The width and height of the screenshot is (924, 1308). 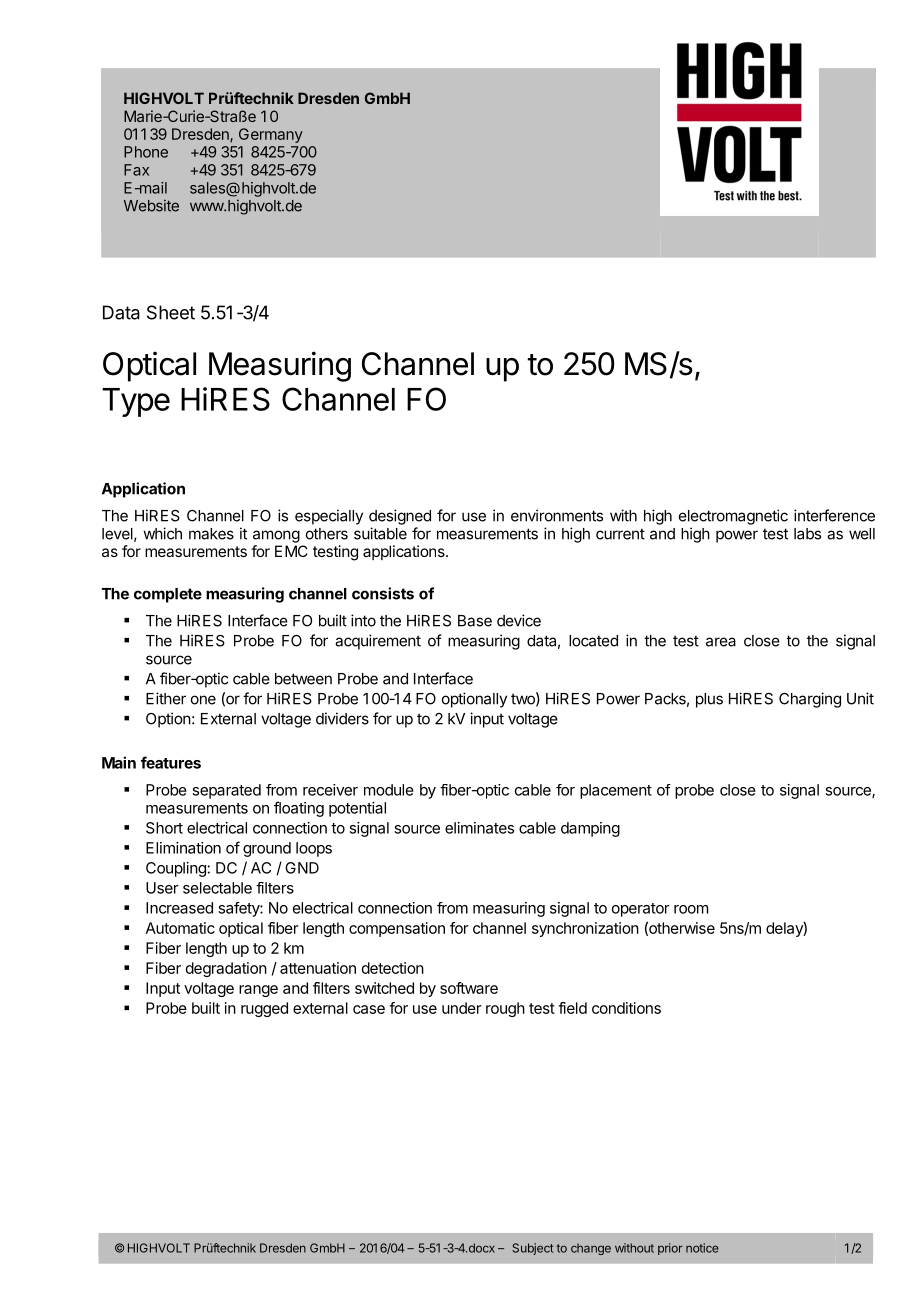 I want to click on electromagnetic, so click(x=733, y=517).
